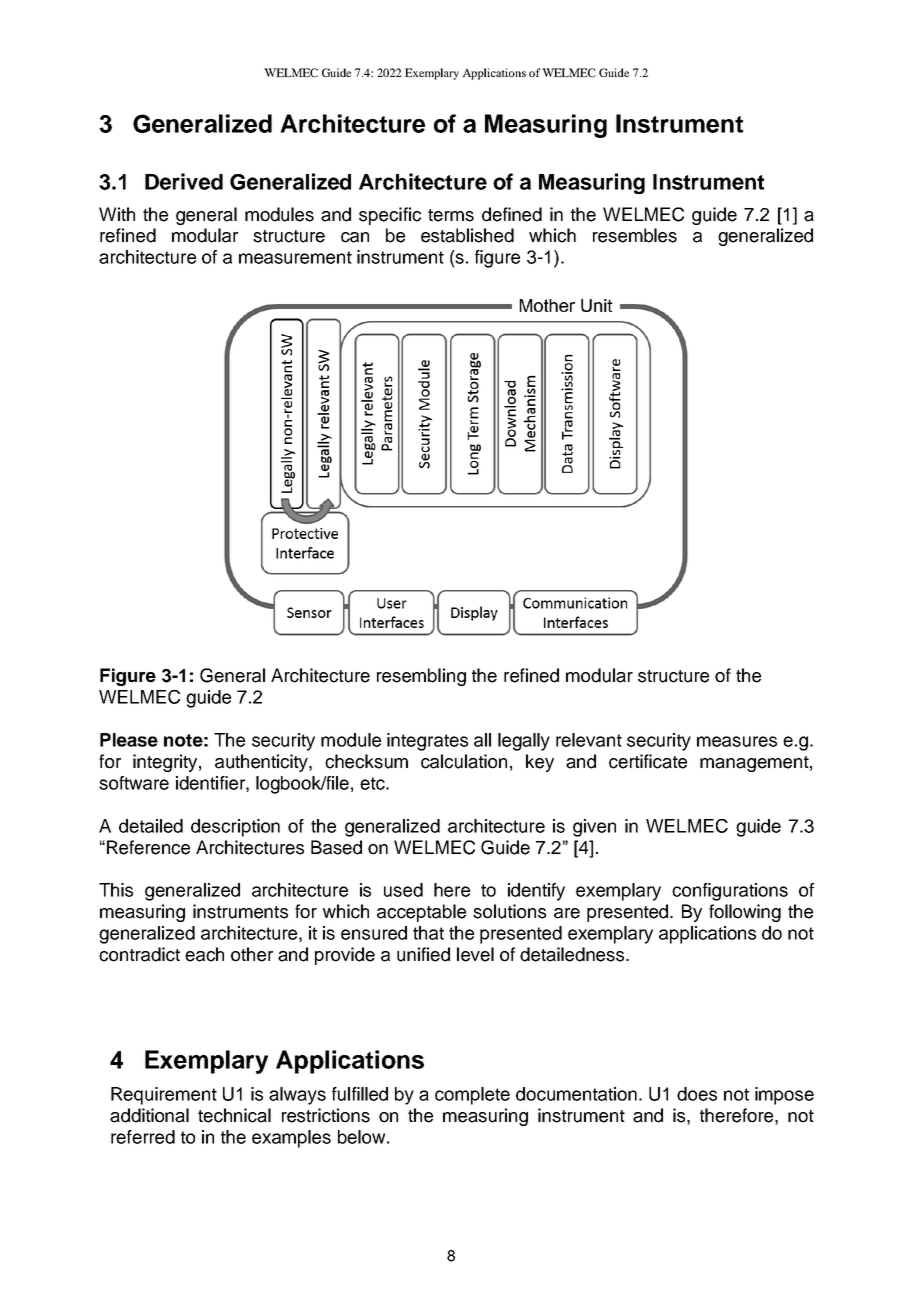 Image resolution: width=924 pixels, height=1308 pixels. What do you see at coordinates (745, 913) in the page?
I see `following` at bounding box center [745, 913].
